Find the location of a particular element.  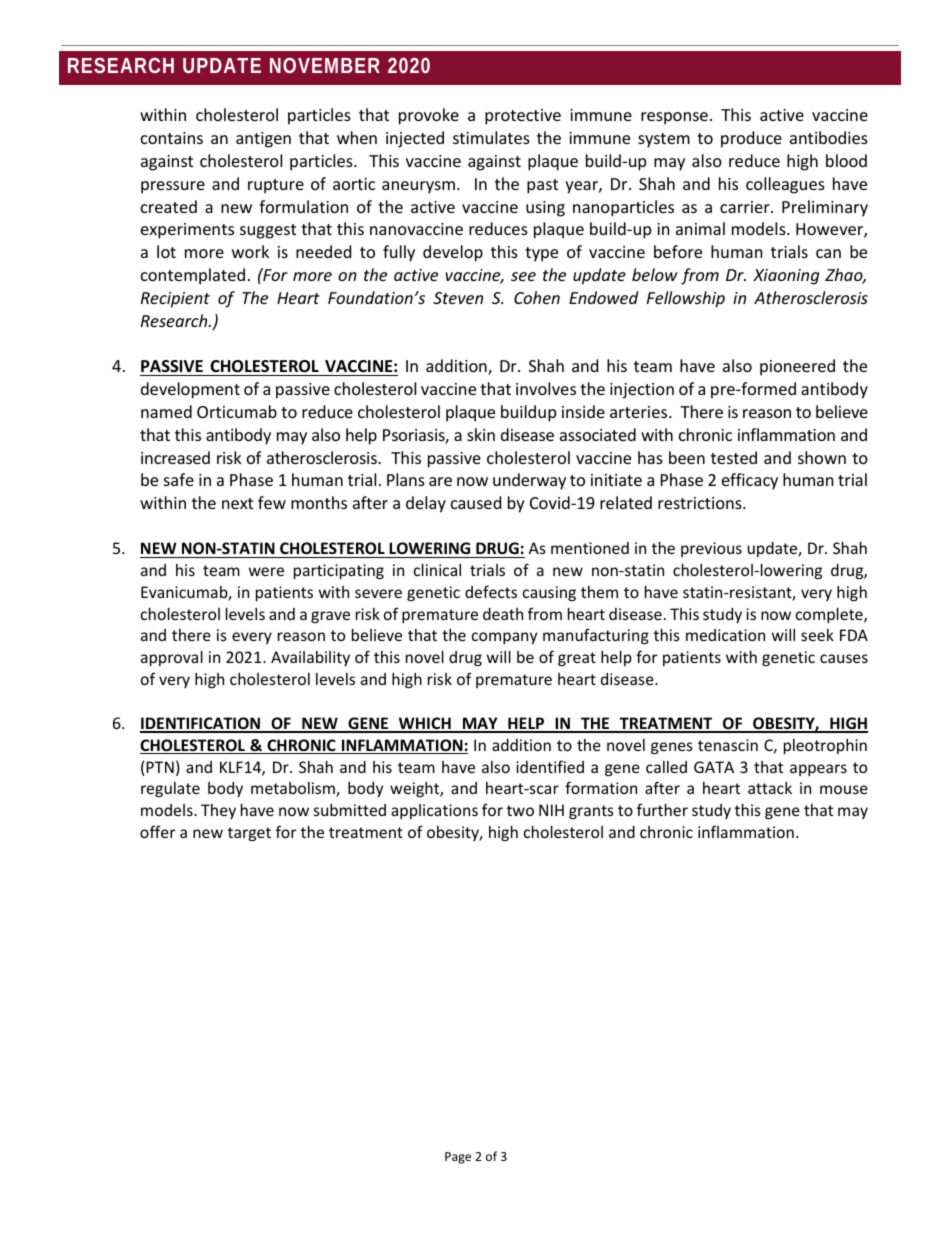

Page is located at coordinates (458, 1158).
